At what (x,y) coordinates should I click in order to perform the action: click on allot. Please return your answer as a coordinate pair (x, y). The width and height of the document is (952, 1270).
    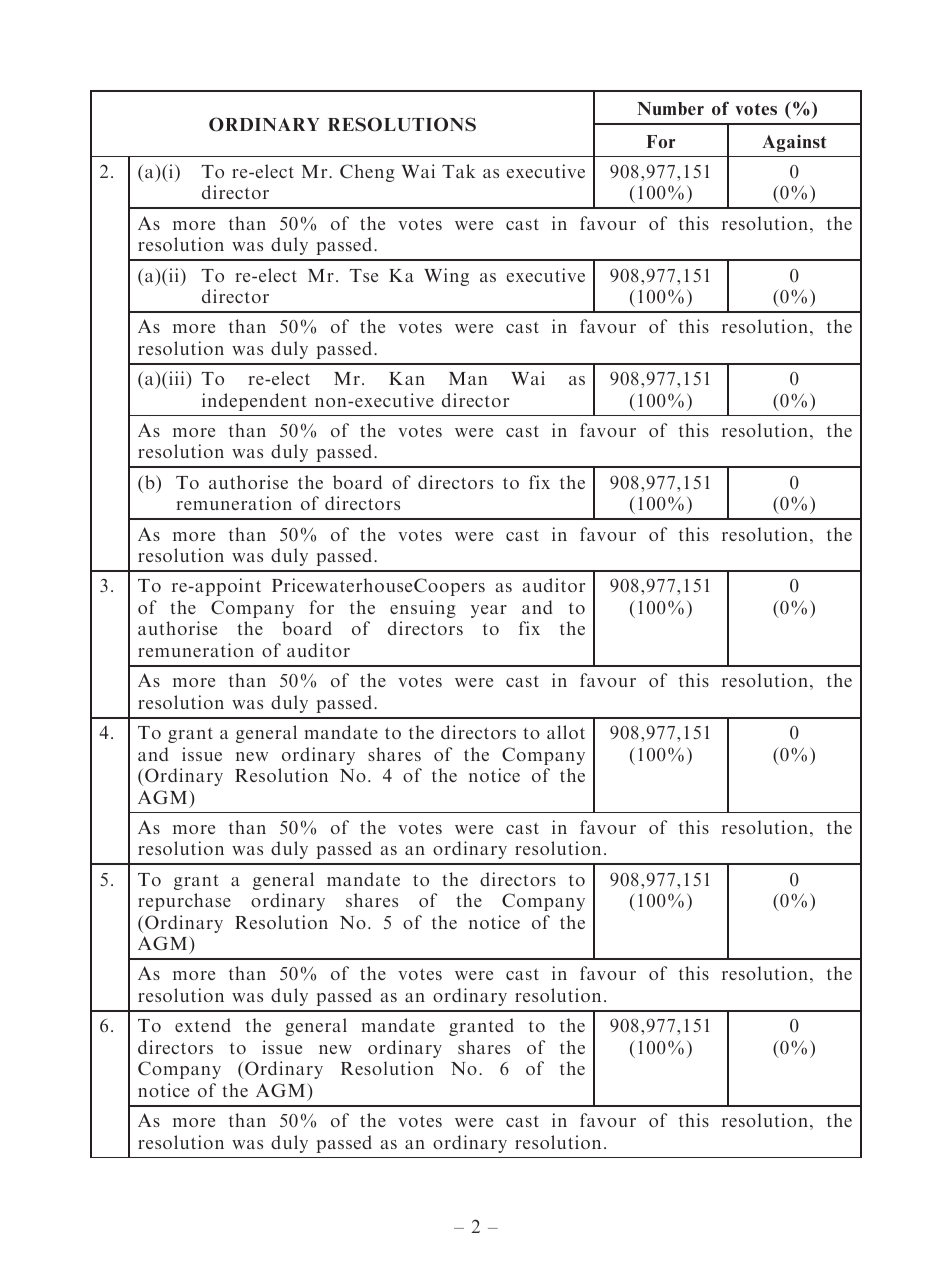
    Looking at the image, I should click on (566, 732).
